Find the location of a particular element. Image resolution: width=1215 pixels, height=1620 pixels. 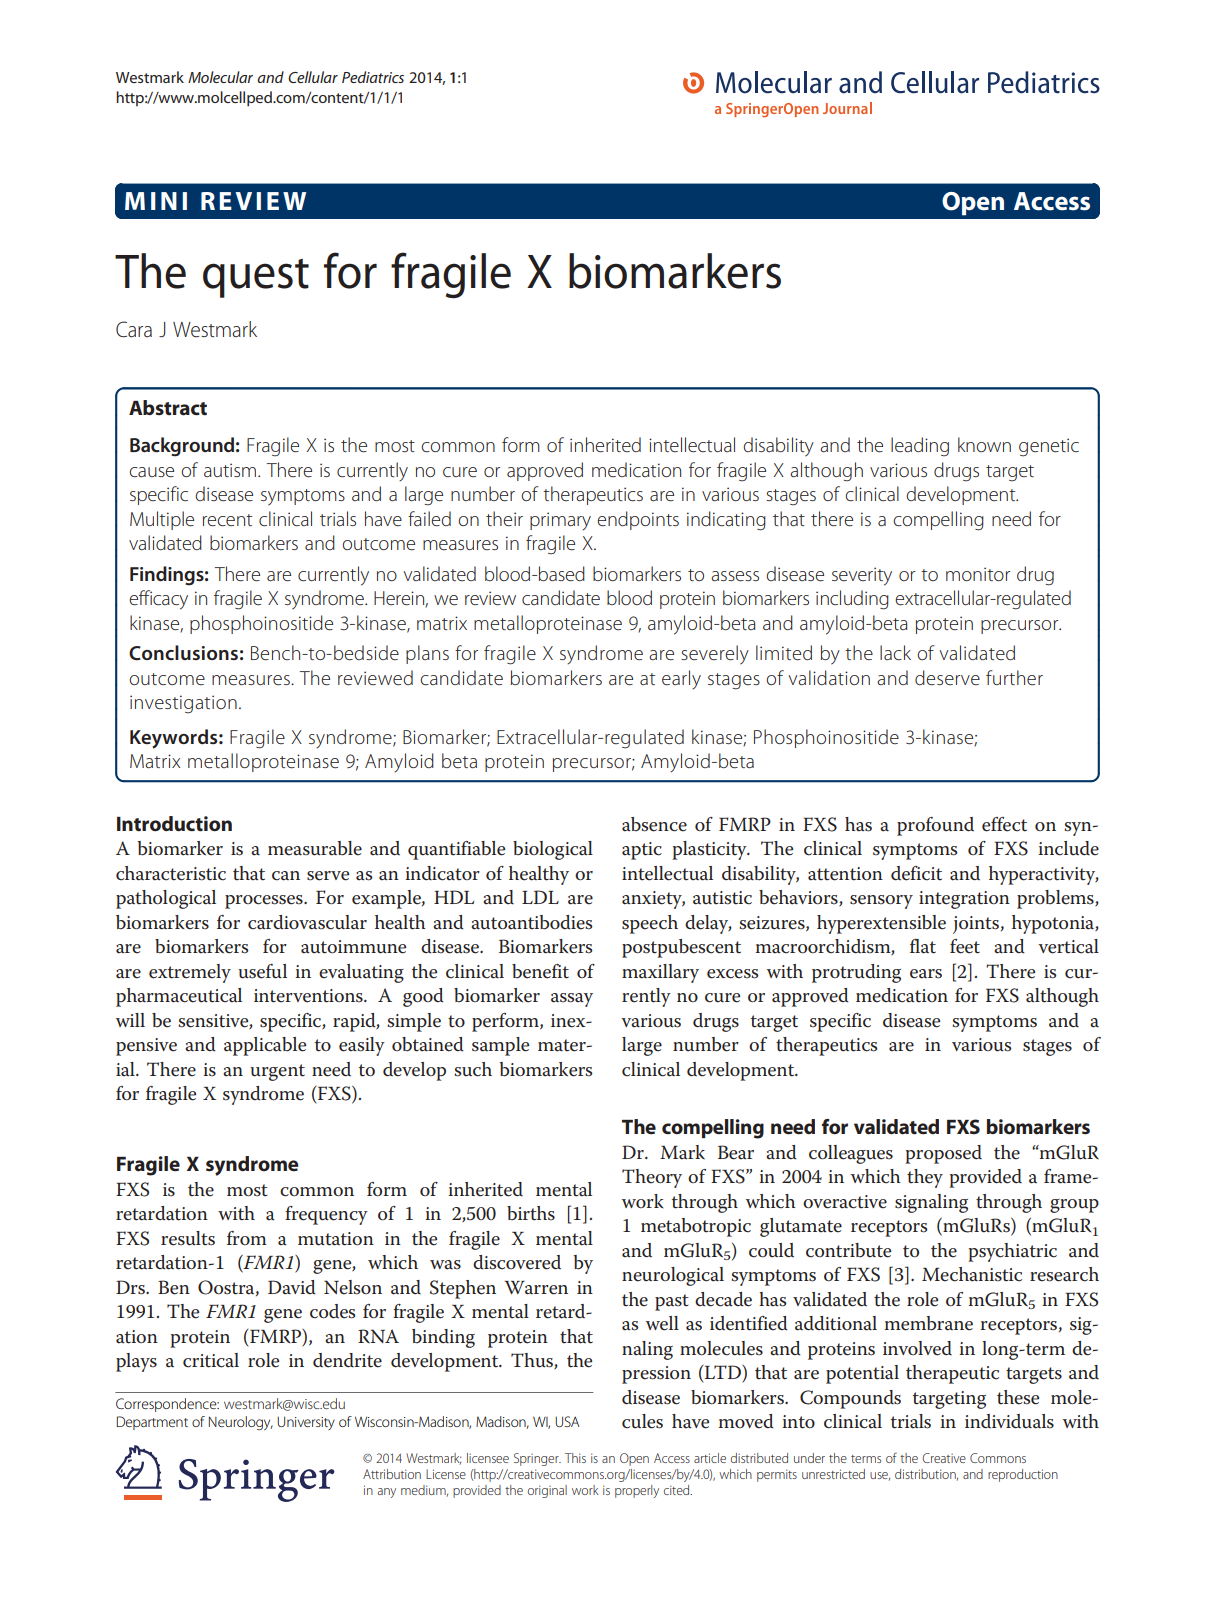

Neurology is located at coordinates (240, 1423).
